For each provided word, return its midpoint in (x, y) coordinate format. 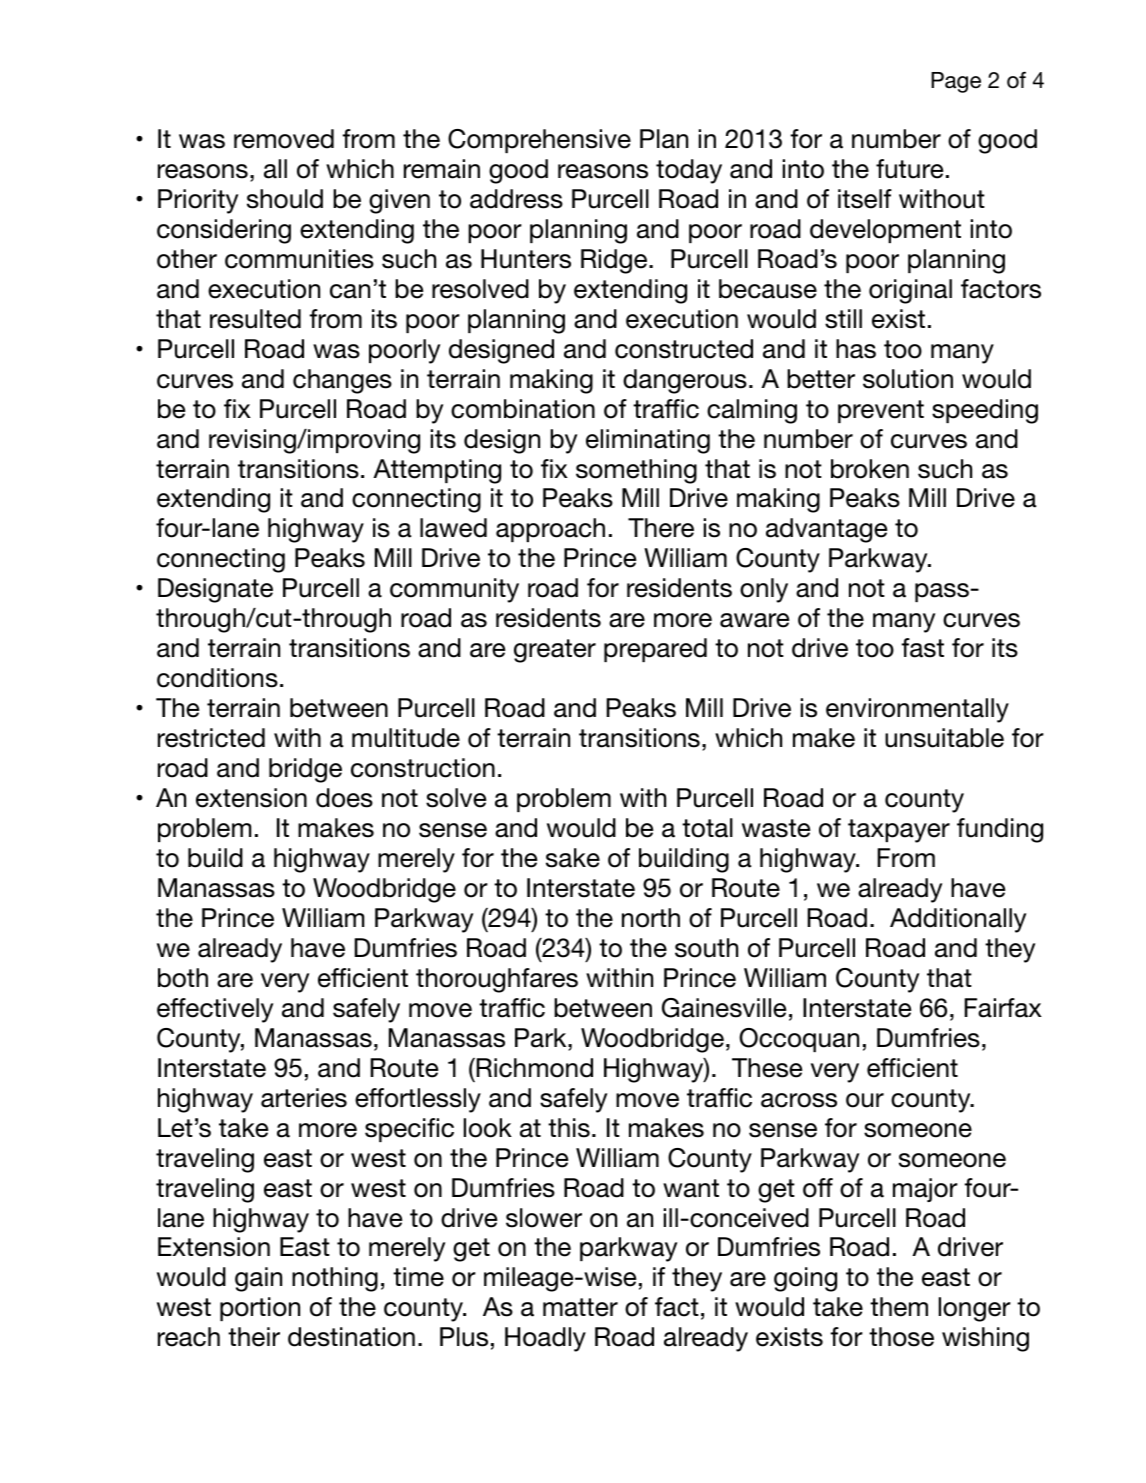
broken (870, 469)
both (183, 978)
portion (260, 1309)
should (285, 199)
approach (550, 530)
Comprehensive (539, 141)
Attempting (437, 471)
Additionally (958, 920)
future (909, 169)
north (651, 918)
